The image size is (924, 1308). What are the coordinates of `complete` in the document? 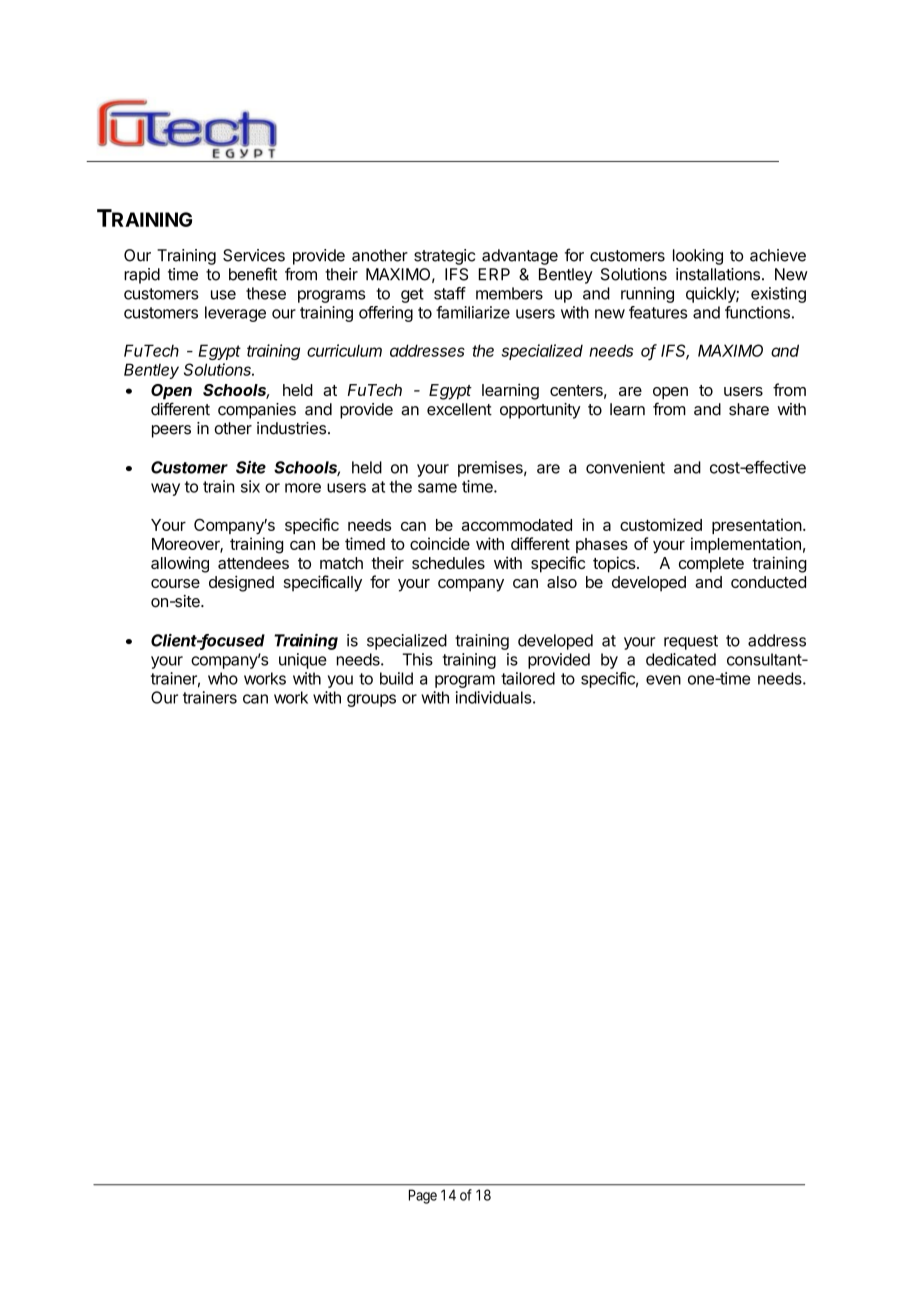 It's located at (711, 565).
